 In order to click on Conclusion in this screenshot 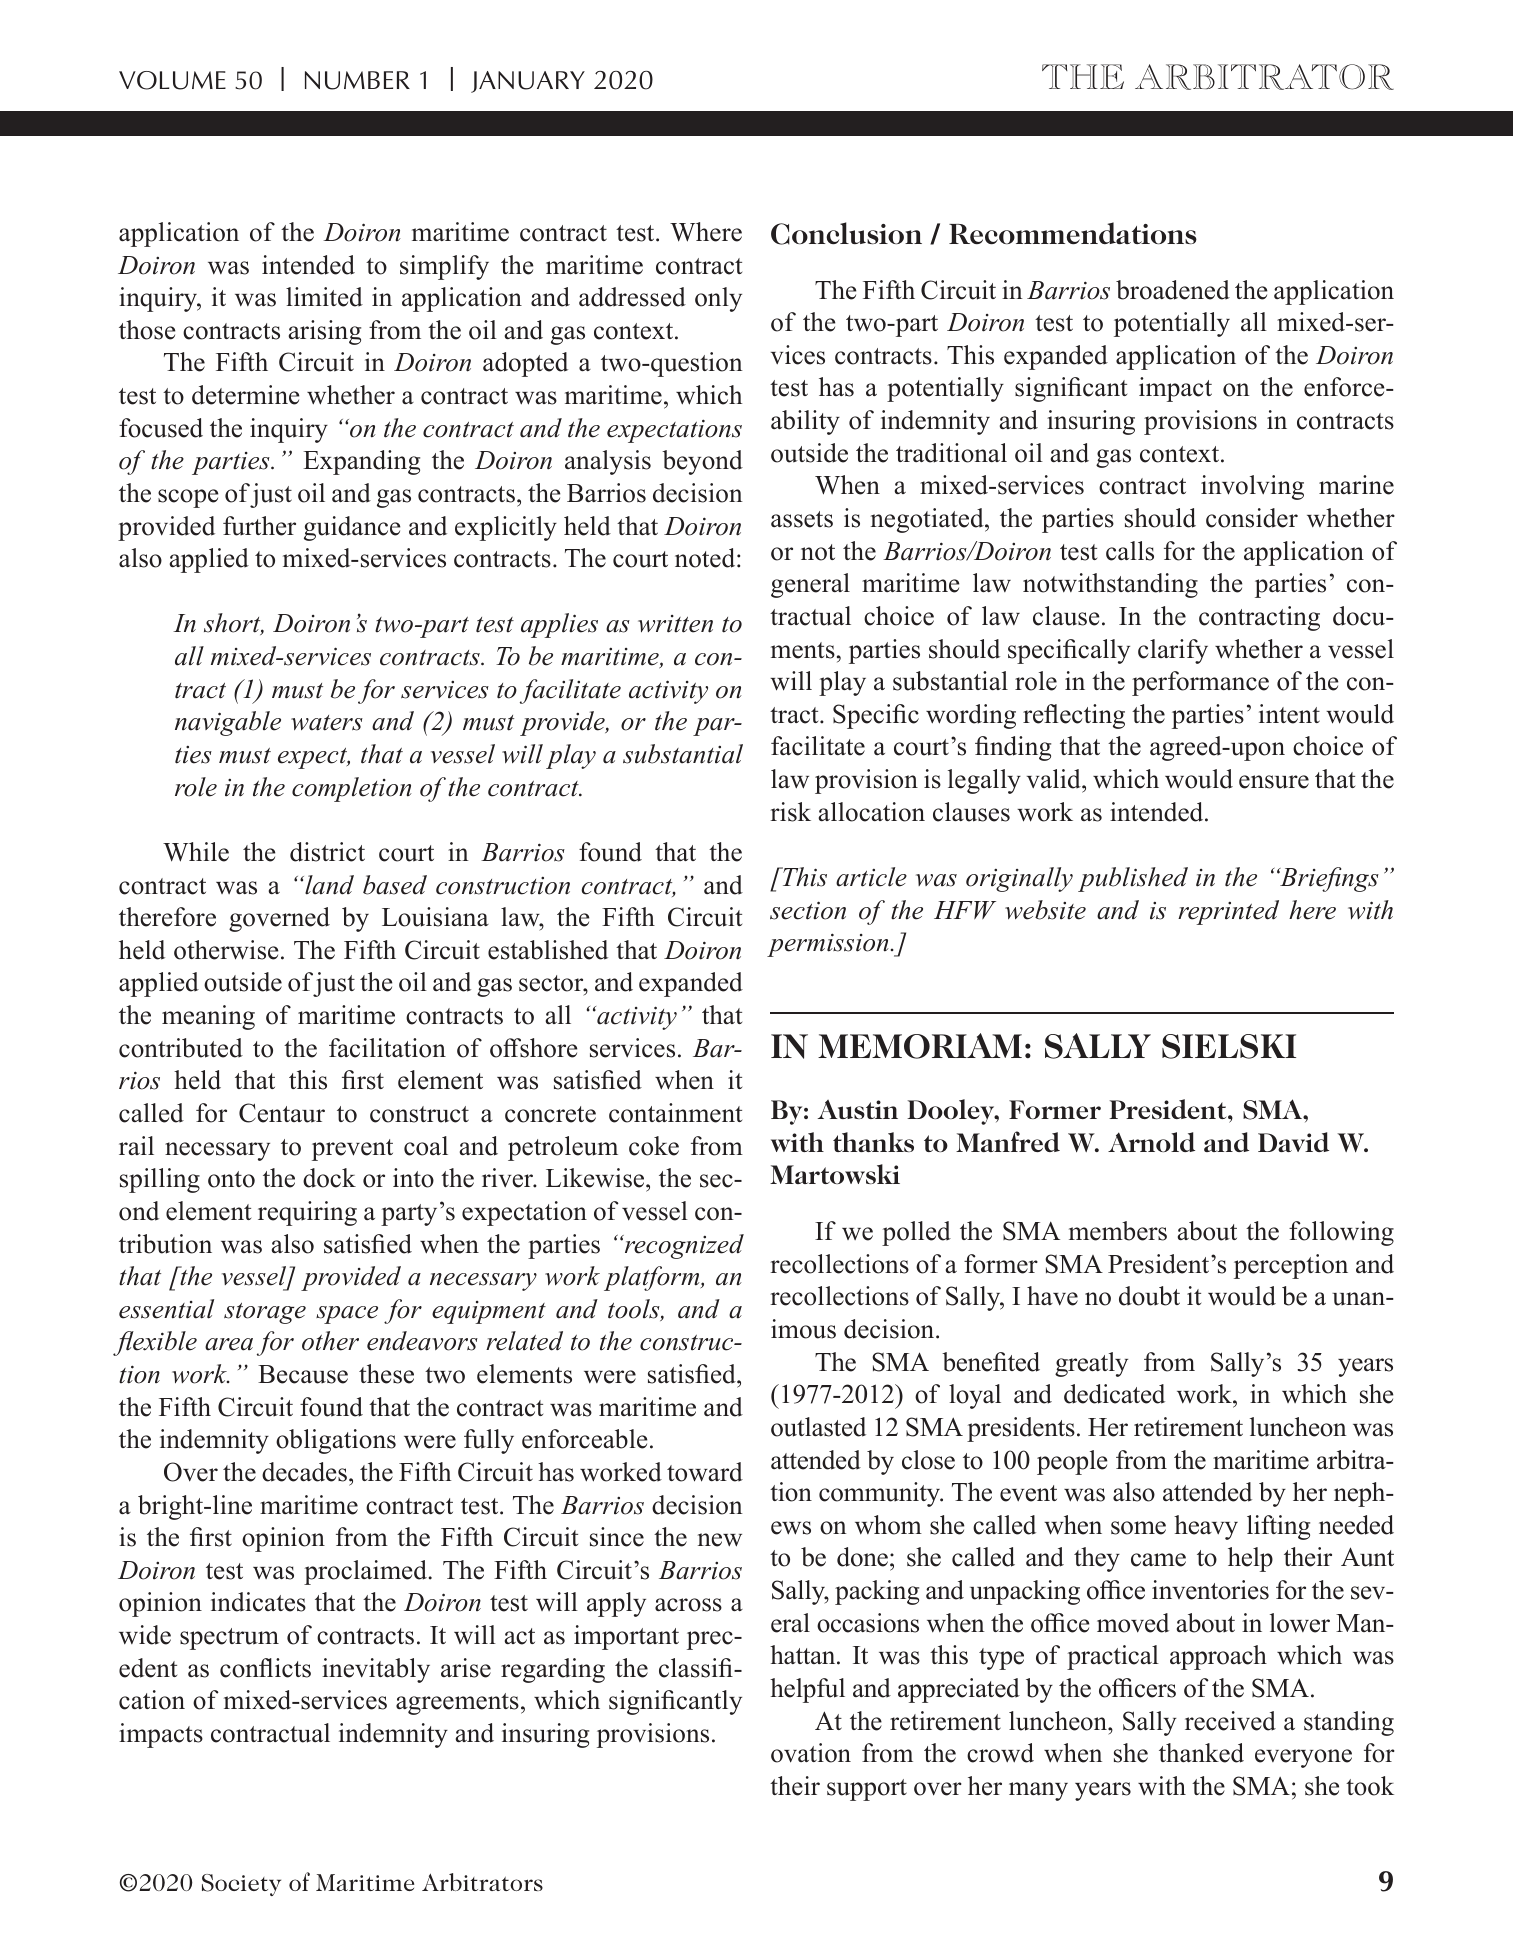, I will do `click(846, 233)`.
